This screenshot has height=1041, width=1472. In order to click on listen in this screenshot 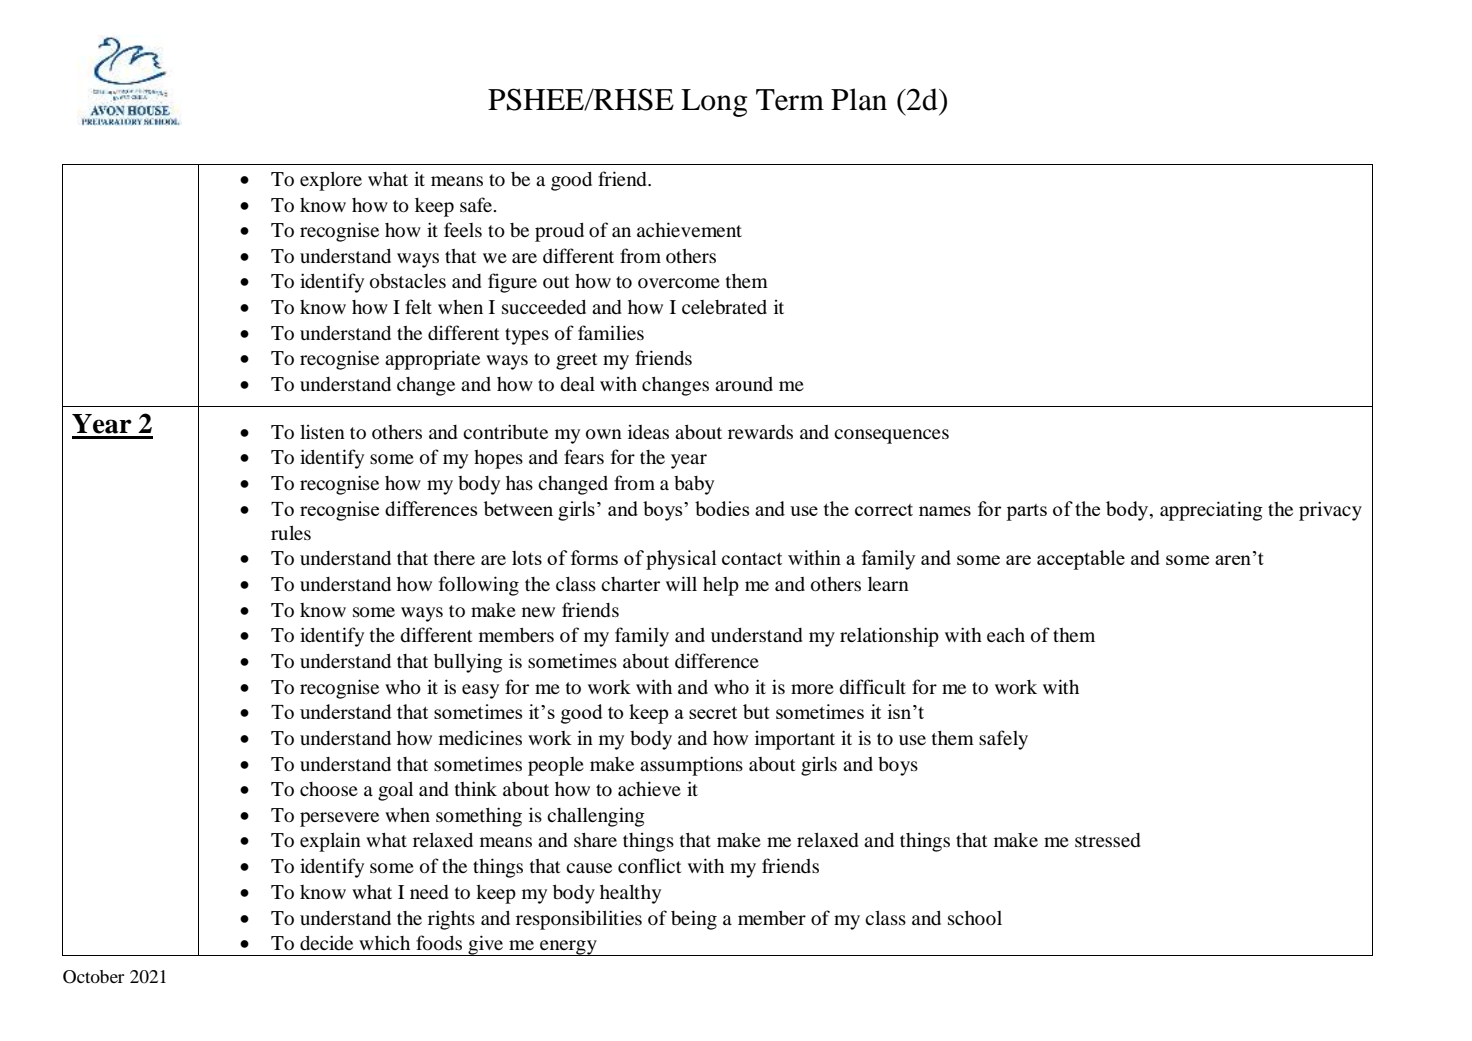, I will do `click(322, 431)`.
